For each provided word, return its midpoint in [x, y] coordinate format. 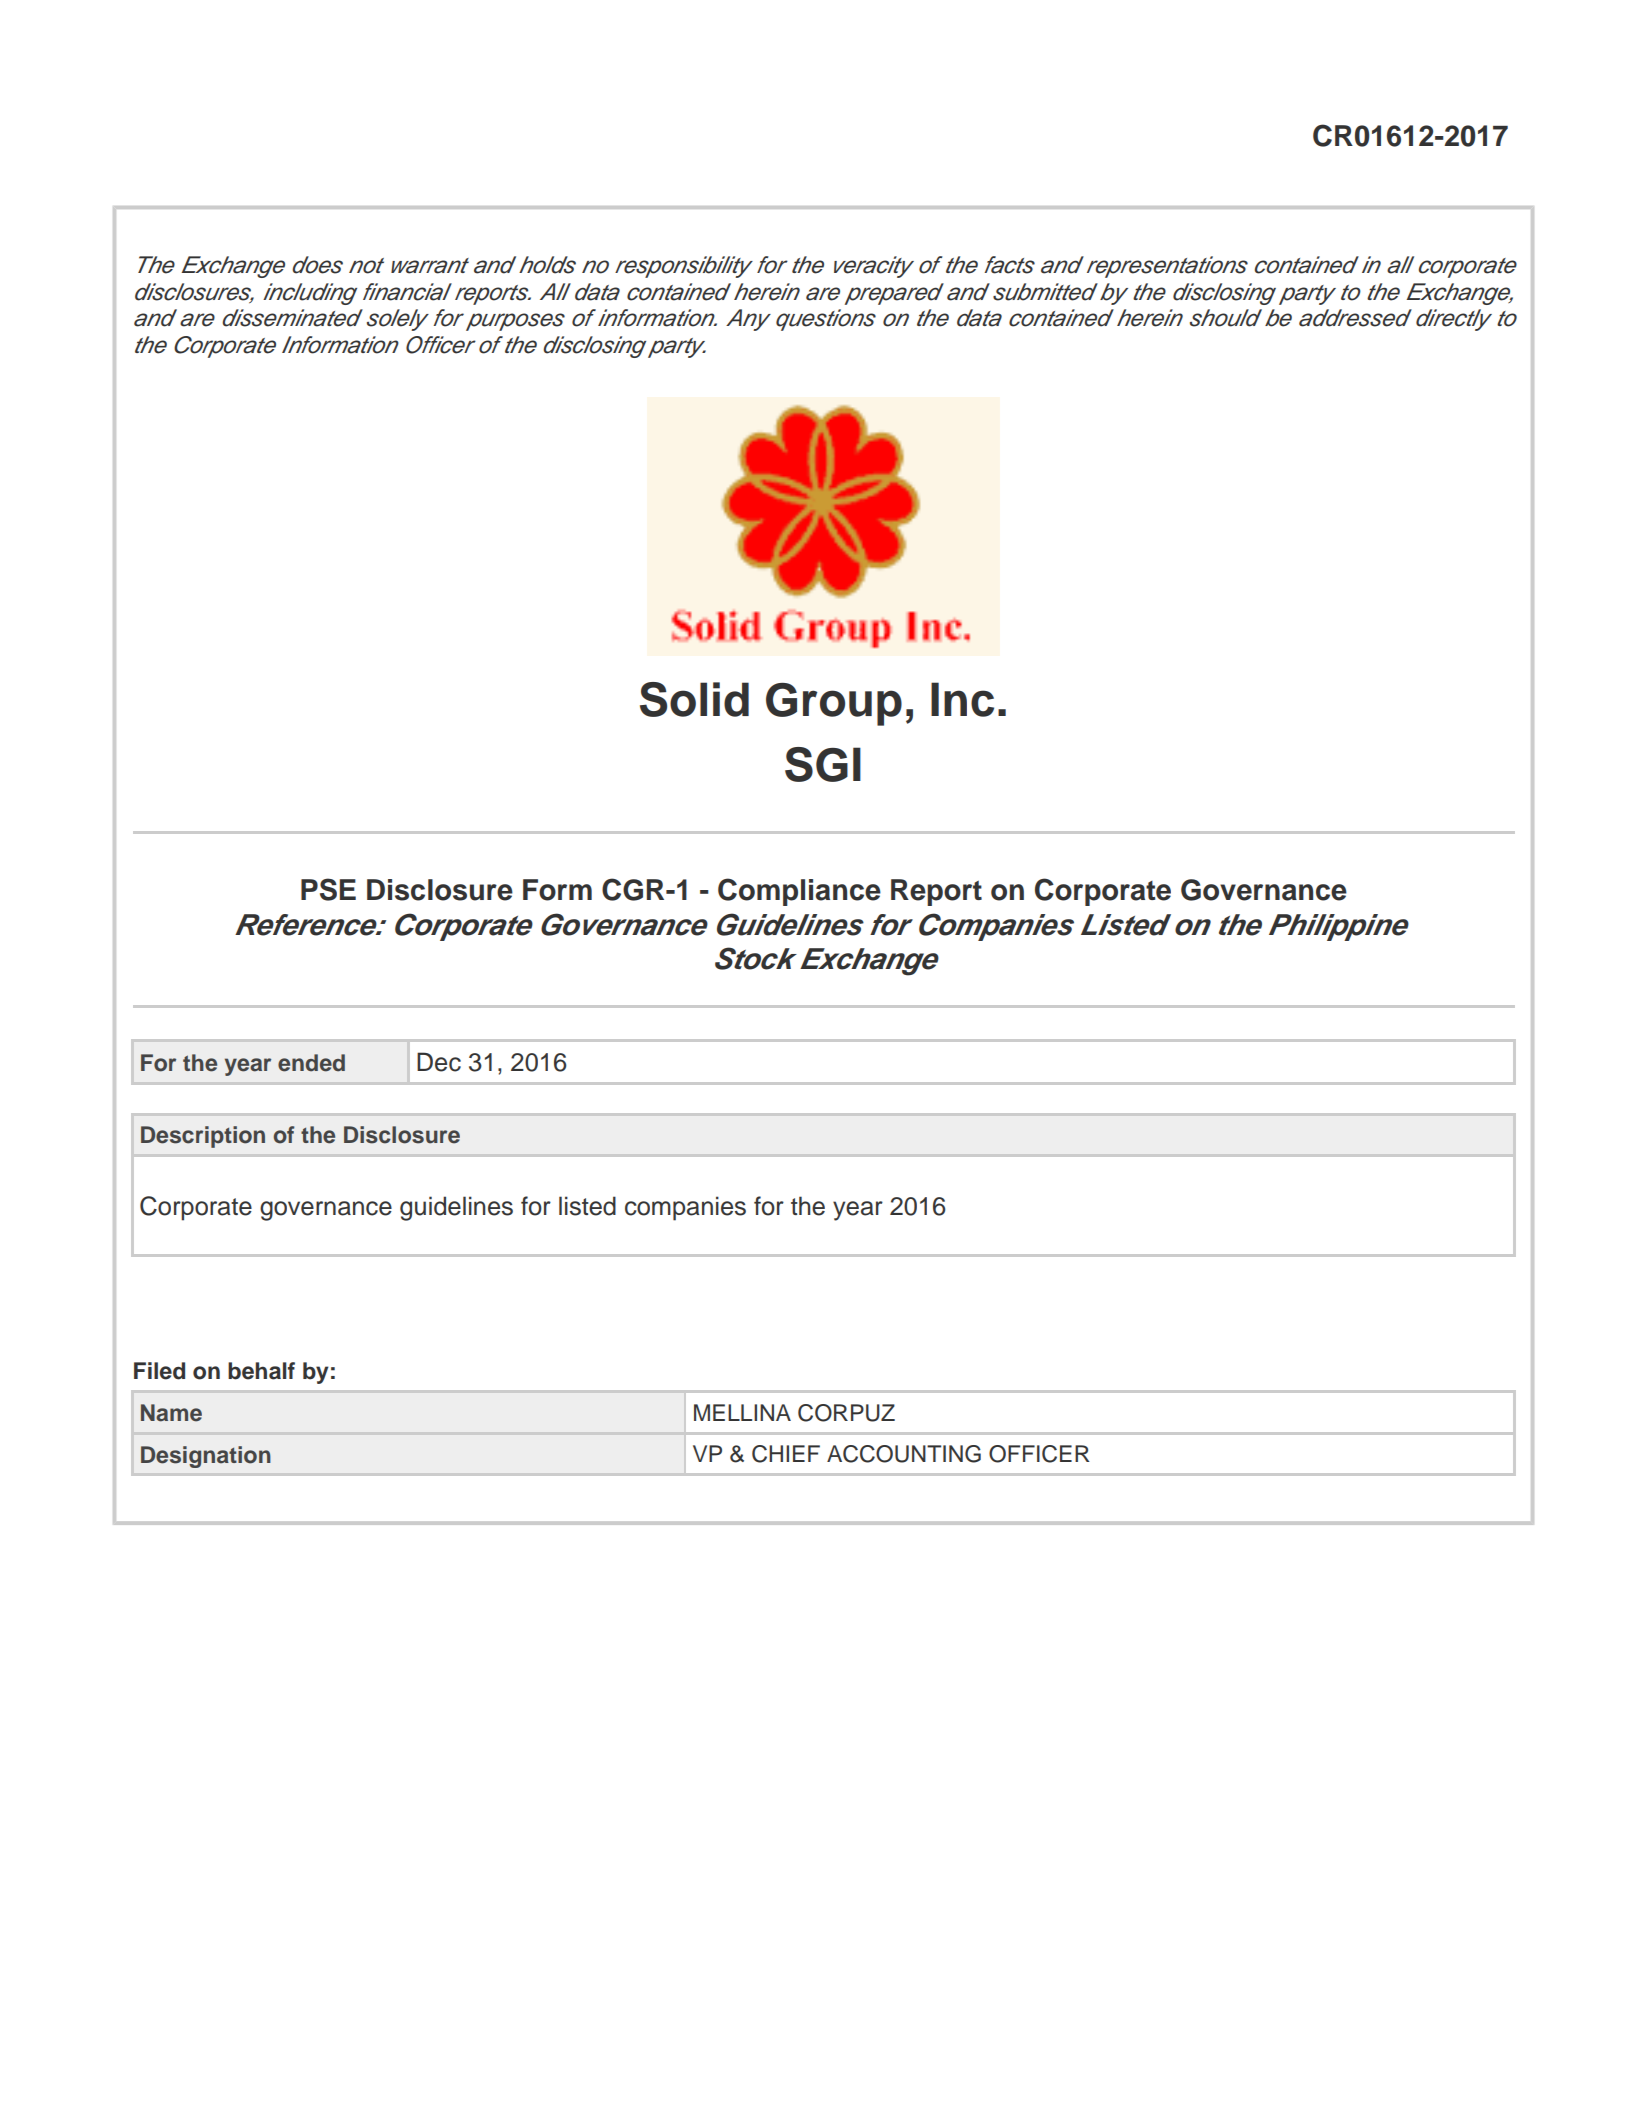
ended [311, 1063]
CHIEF [786, 1454]
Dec [439, 1062]
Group [834, 704]
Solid [694, 699]
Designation [206, 1457]
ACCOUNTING [904, 1454]
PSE [328, 889]
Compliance [799, 892]
